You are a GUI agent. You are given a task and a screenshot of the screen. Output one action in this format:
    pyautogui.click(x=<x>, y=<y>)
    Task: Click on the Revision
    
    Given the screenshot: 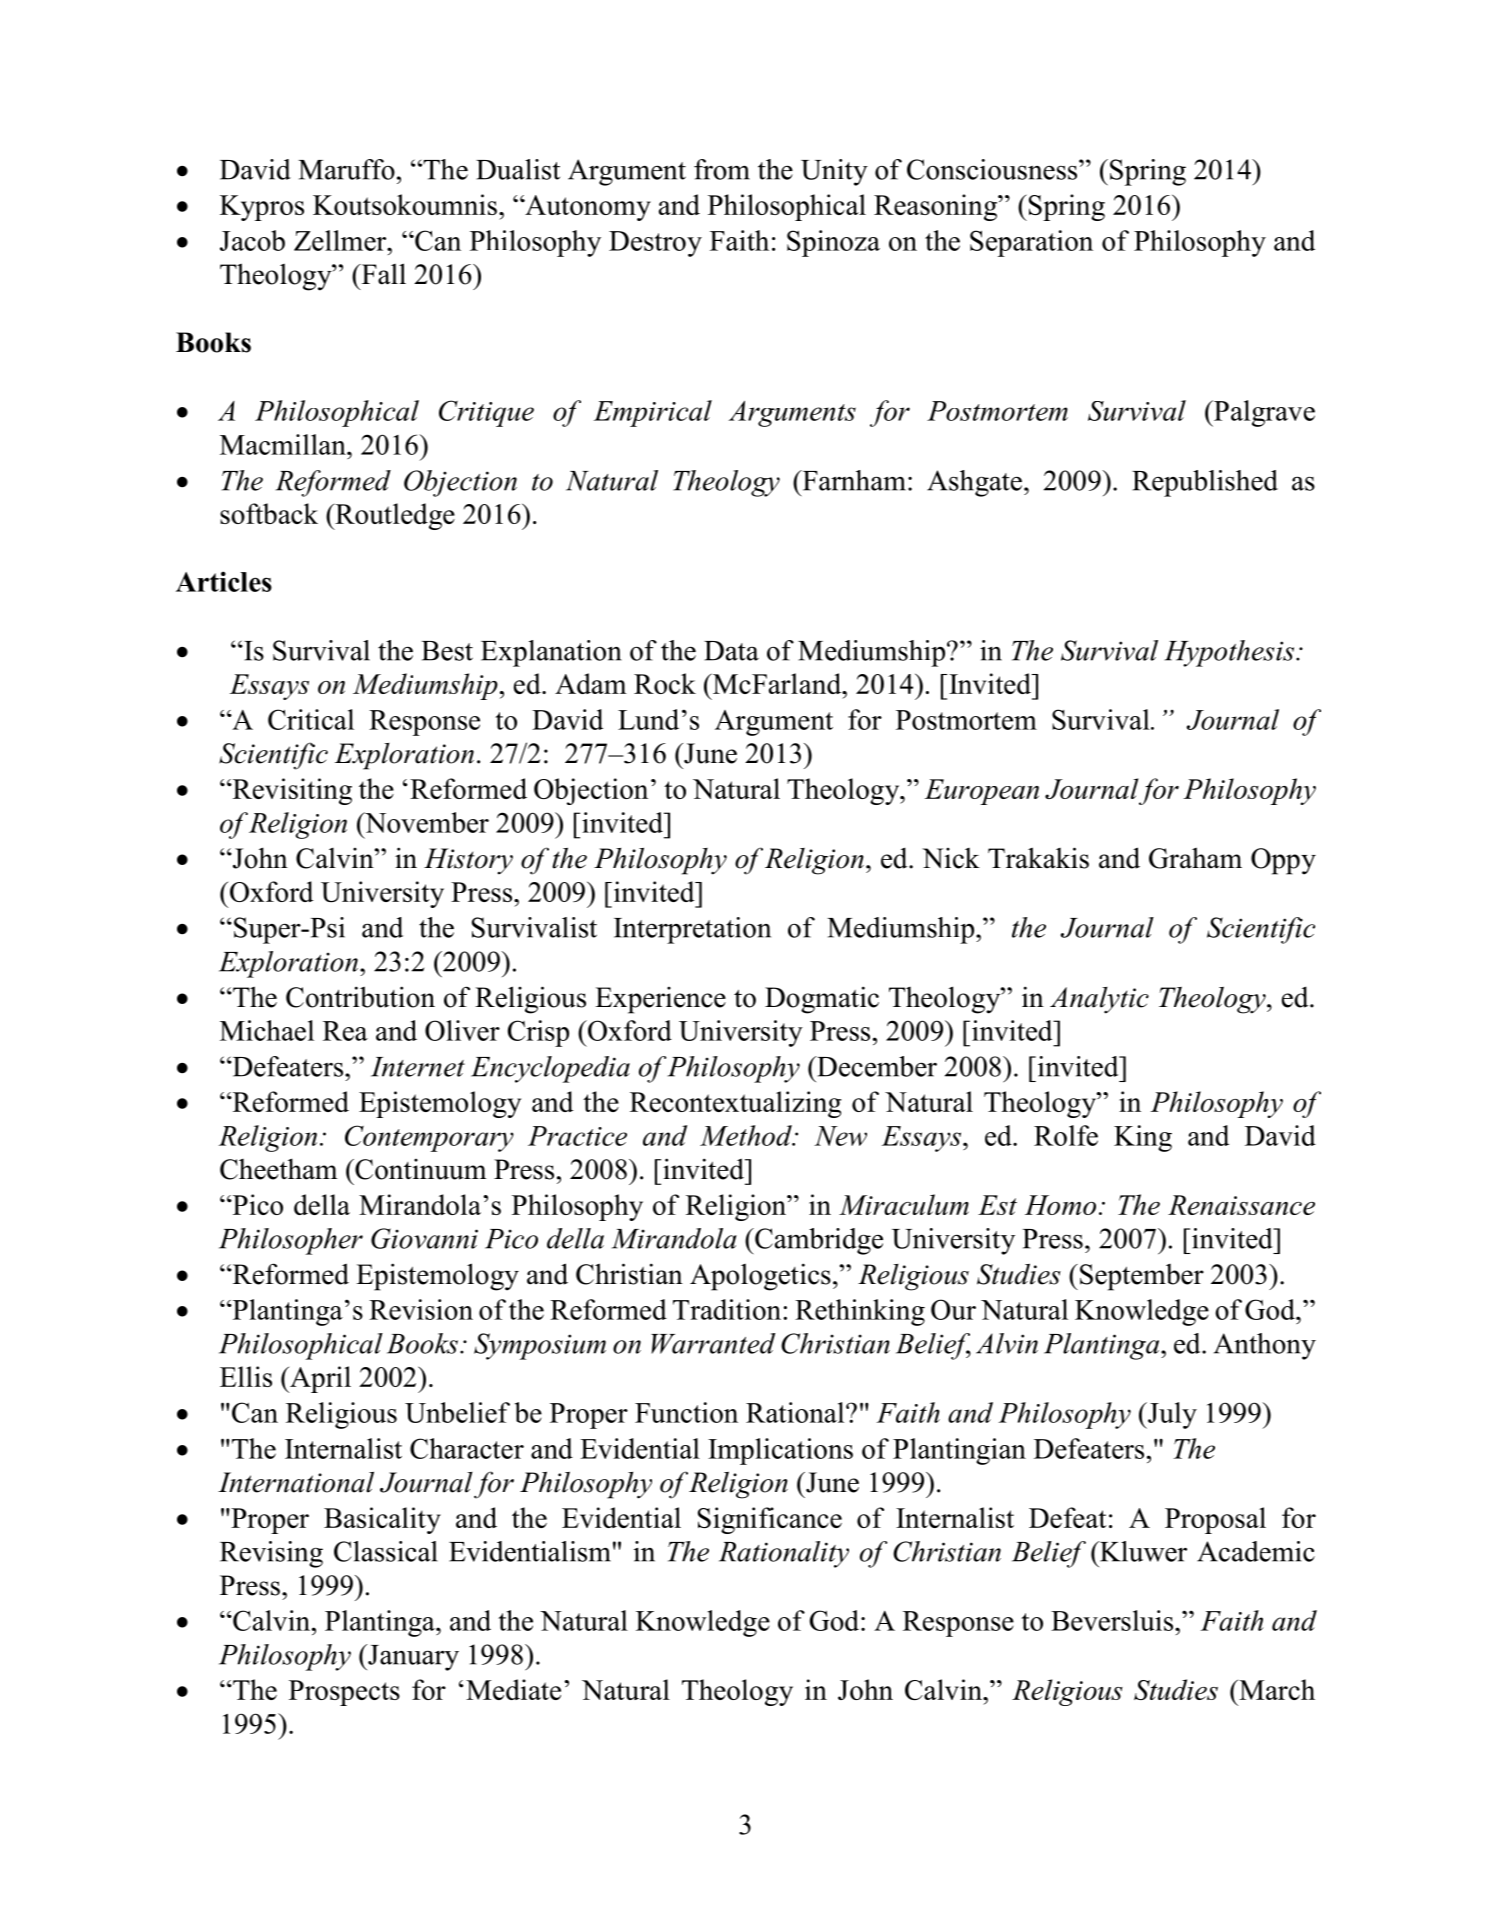 What is the action you would take?
    pyautogui.click(x=421, y=1309)
